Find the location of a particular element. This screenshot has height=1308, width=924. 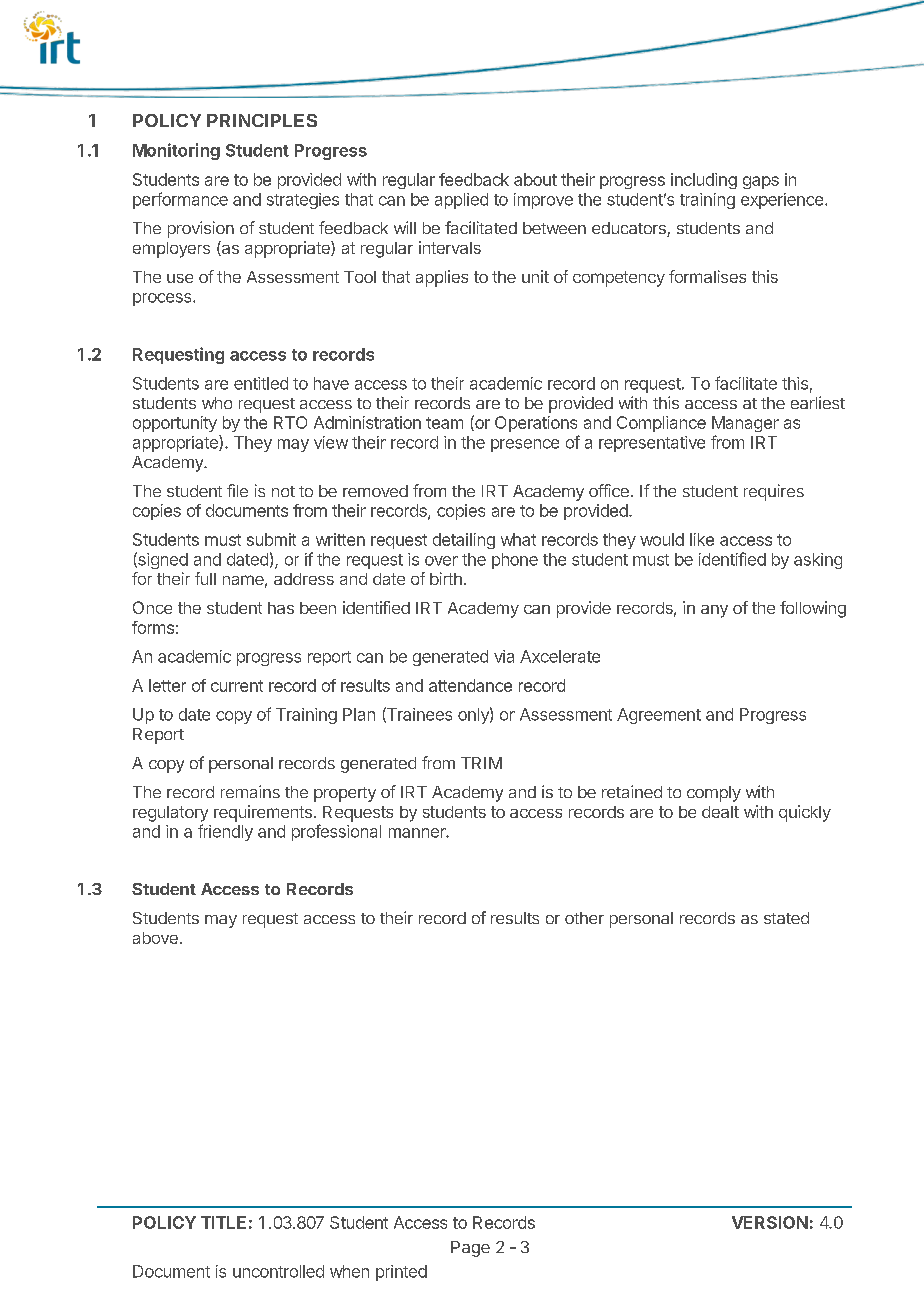

Agreement is located at coordinates (659, 716).
